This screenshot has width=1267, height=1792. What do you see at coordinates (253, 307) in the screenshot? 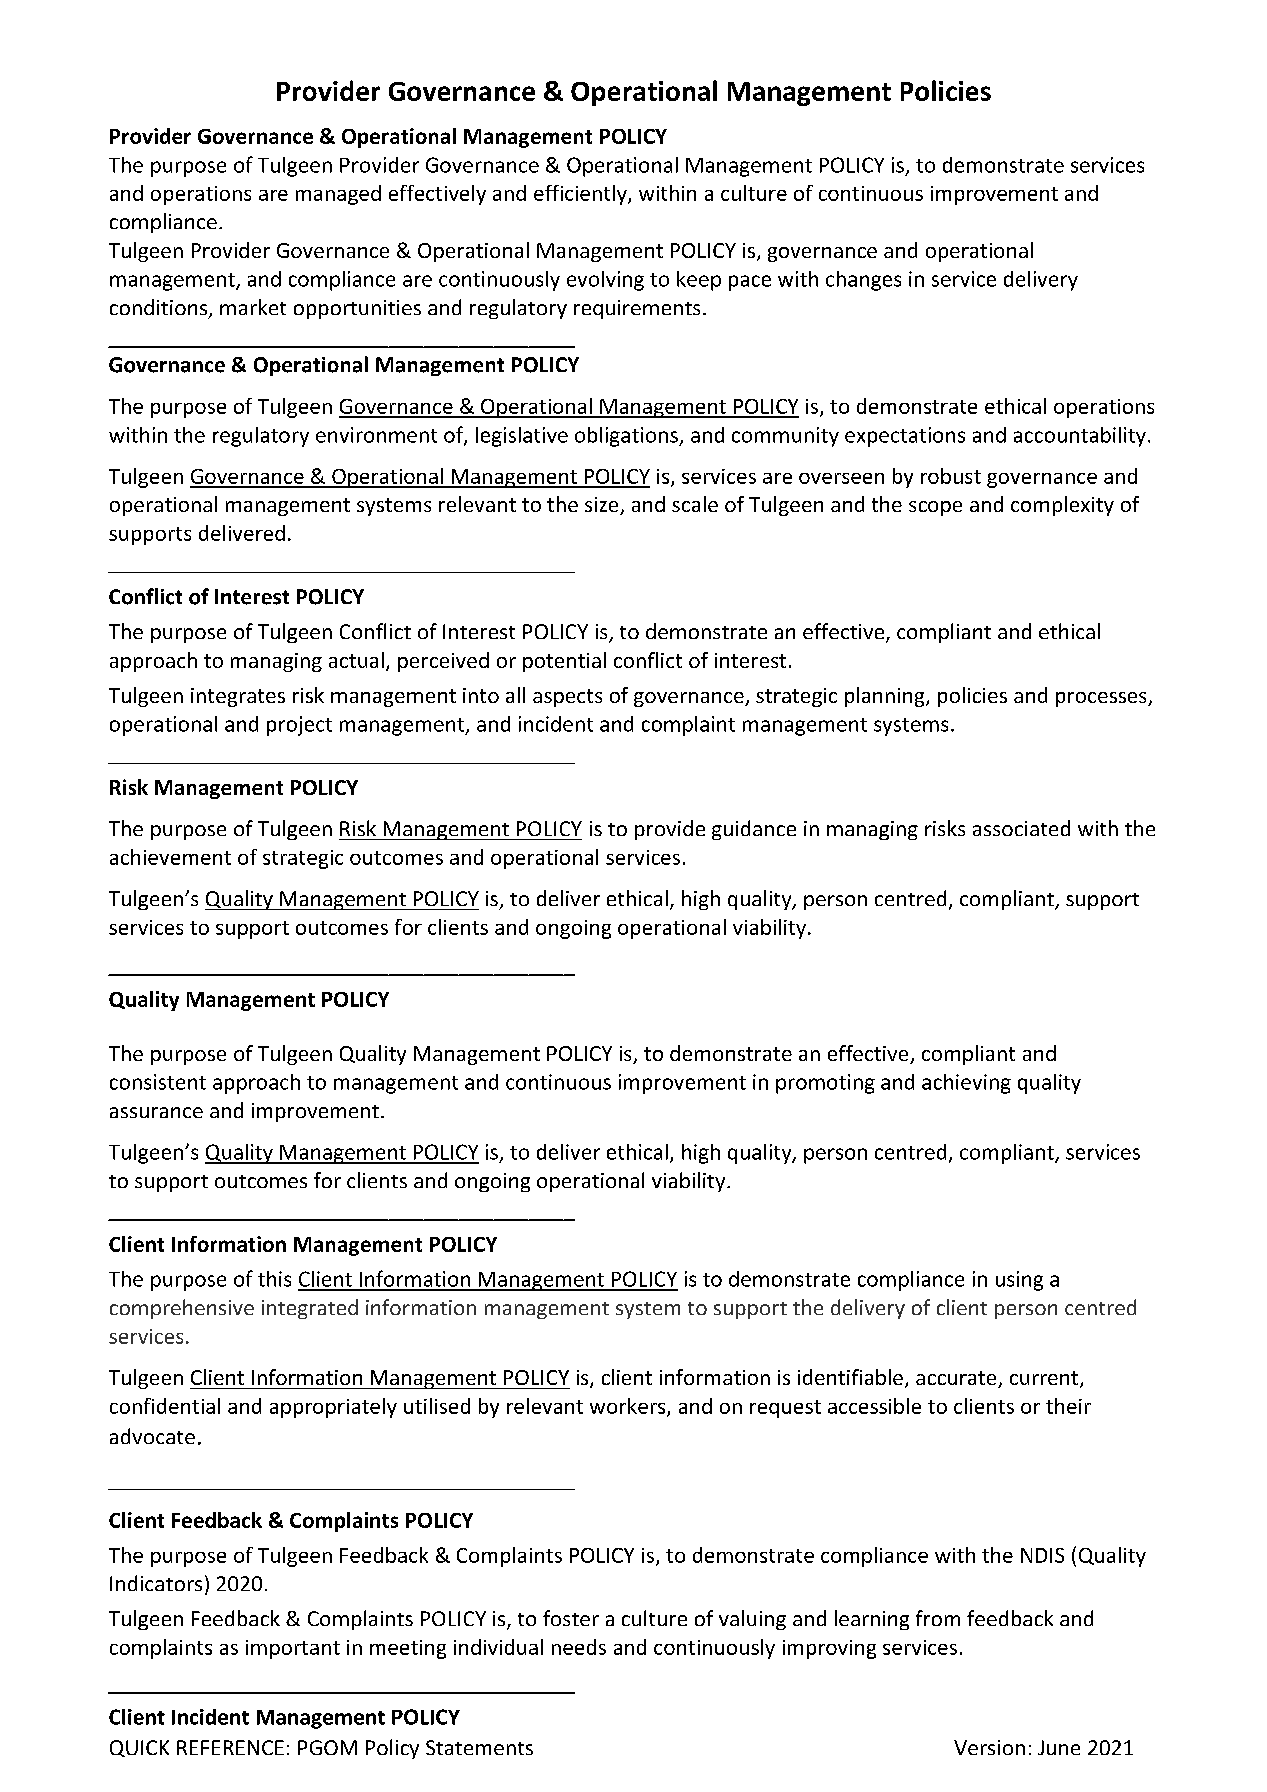
I see `market` at bounding box center [253, 307].
